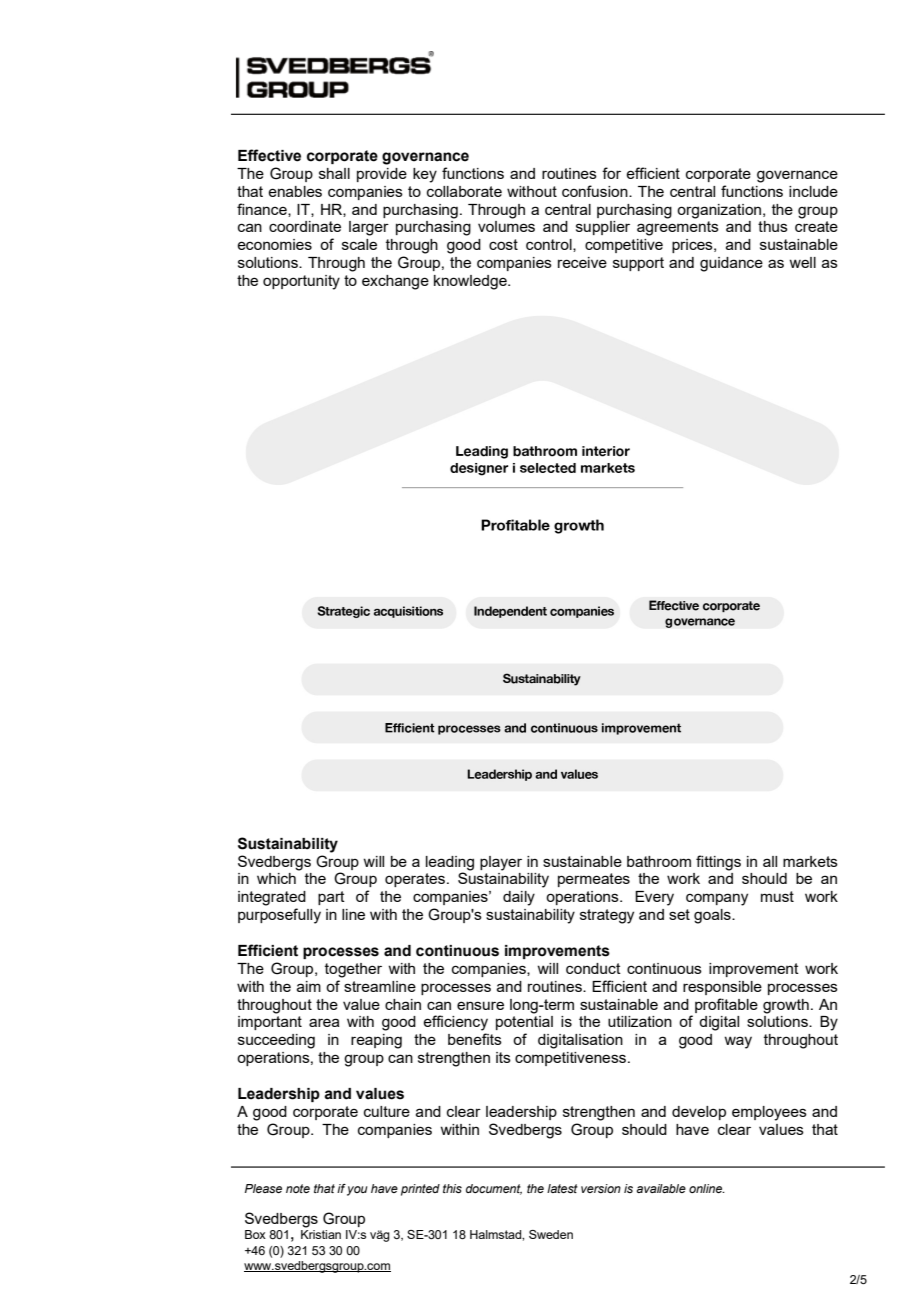  I want to click on volumes, so click(506, 226).
